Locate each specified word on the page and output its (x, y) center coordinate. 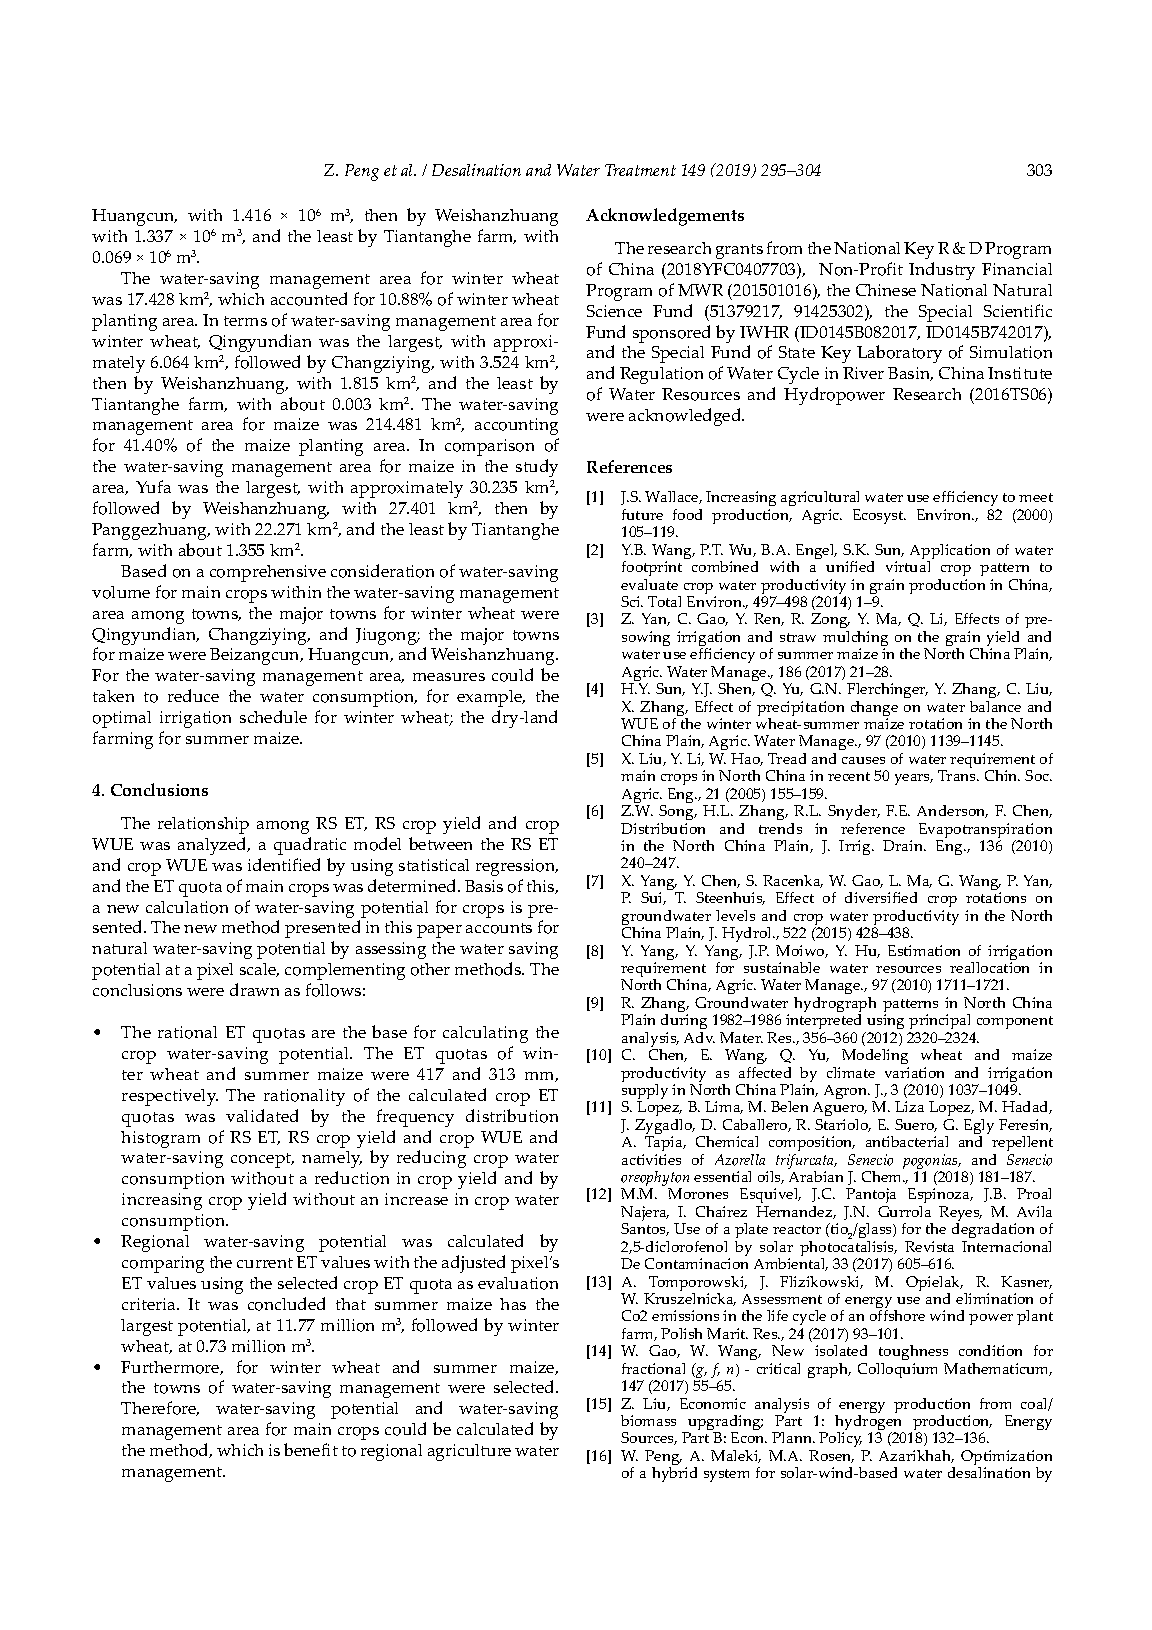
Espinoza (940, 1197)
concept (262, 1160)
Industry (942, 271)
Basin (910, 374)
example (491, 698)
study (537, 468)
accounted (309, 299)
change (874, 710)
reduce (193, 695)
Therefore (160, 1408)
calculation (187, 907)
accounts (499, 928)
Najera (645, 1215)
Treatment (640, 170)
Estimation (924, 950)
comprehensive (268, 573)
